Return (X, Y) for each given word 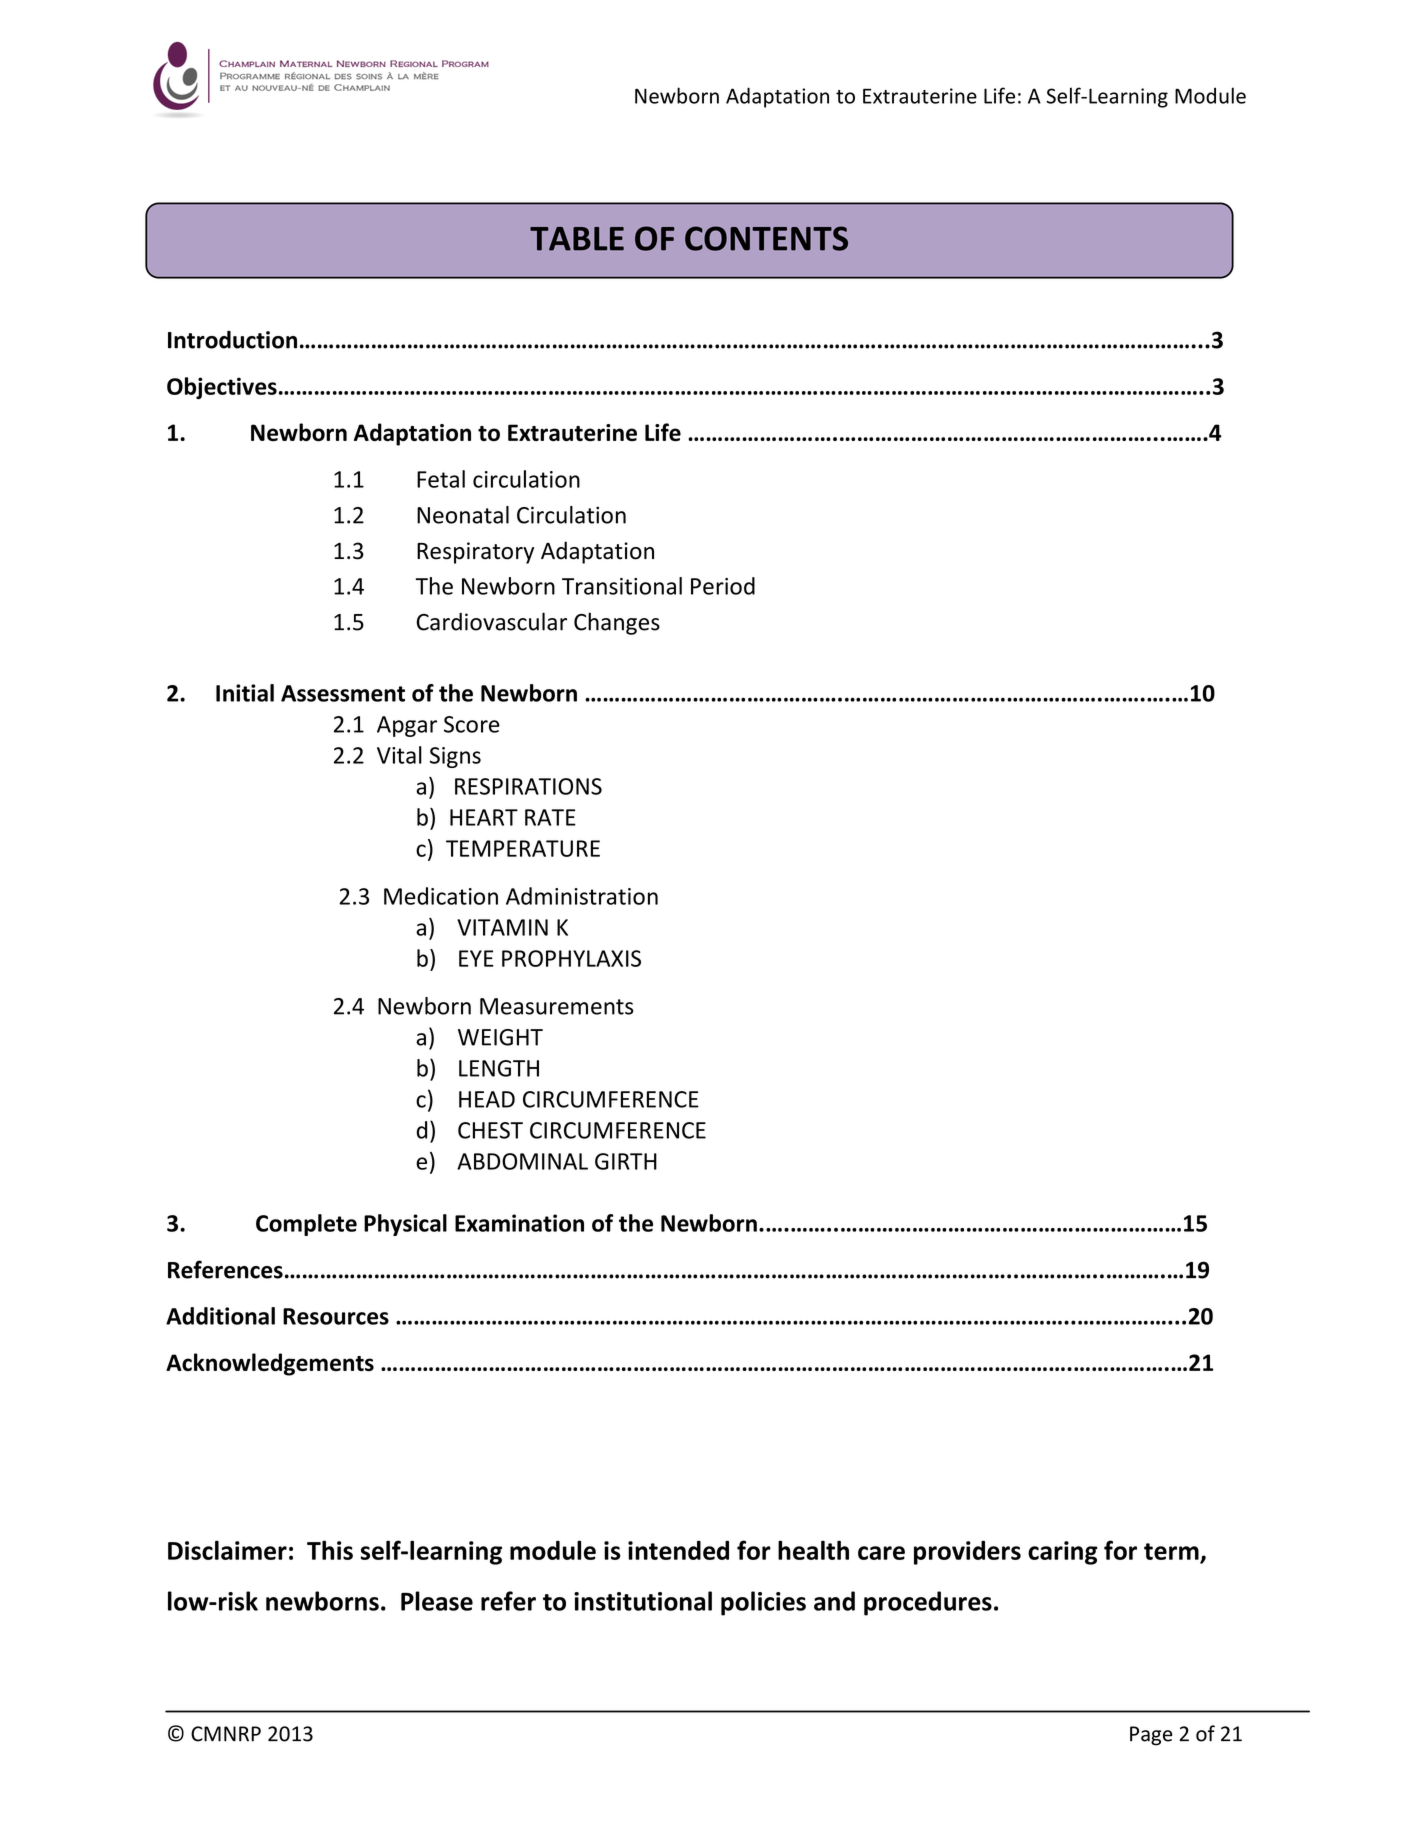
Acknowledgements (270, 1364)
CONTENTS (766, 238)
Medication (441, 896)
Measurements (556, 1006)
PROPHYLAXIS (571, 958)
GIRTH (626, 1161)
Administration (582, 896)
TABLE (577, 239)
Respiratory (475, 553)
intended (678, 1550)
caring (1063, 1553)
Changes (617, 623)
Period (723, 586)
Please (437, 1601)
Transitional (622, 586)
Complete (306, 1225)
